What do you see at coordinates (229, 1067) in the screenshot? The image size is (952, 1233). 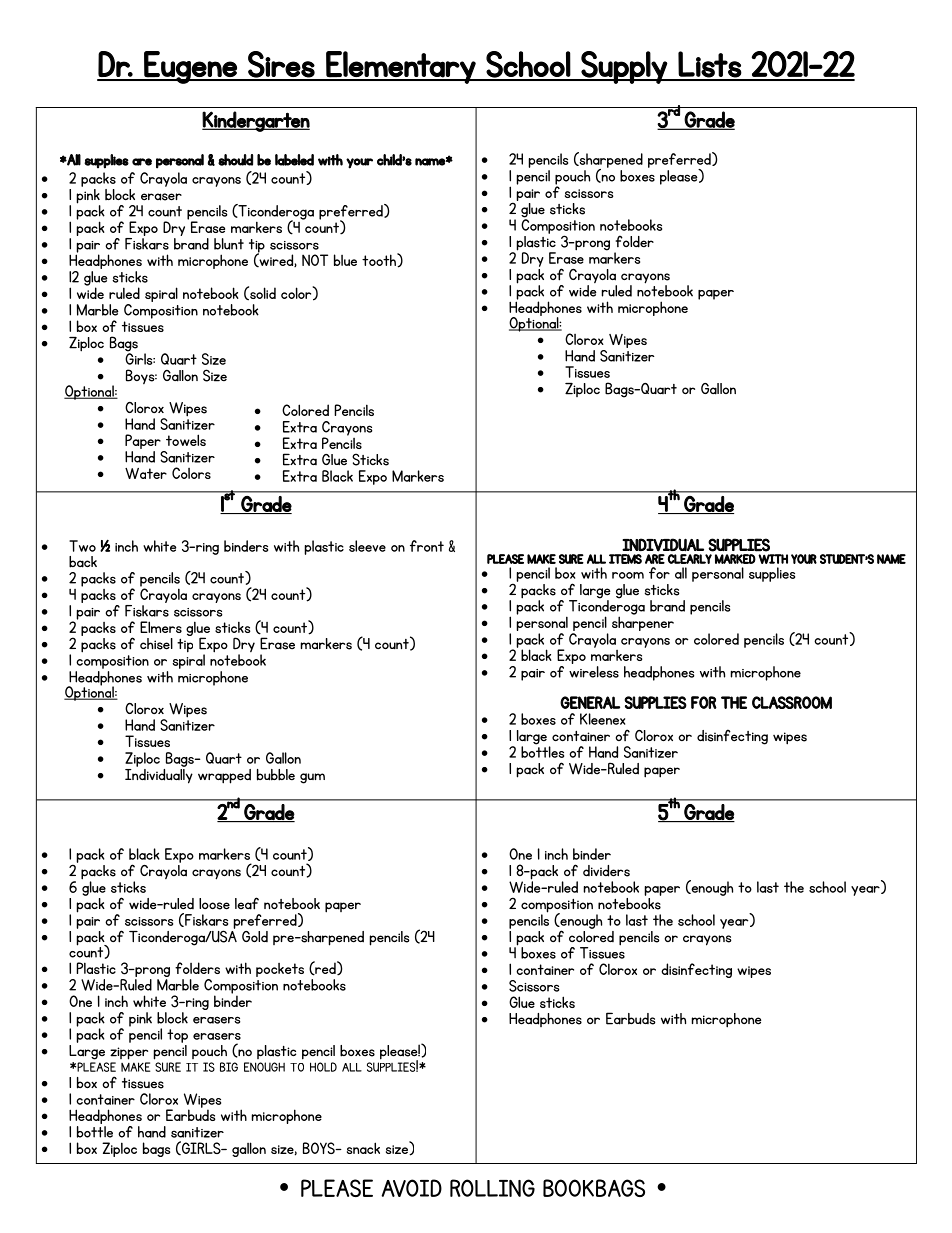 I see `BIG` at bounding box center [229, 1067].
